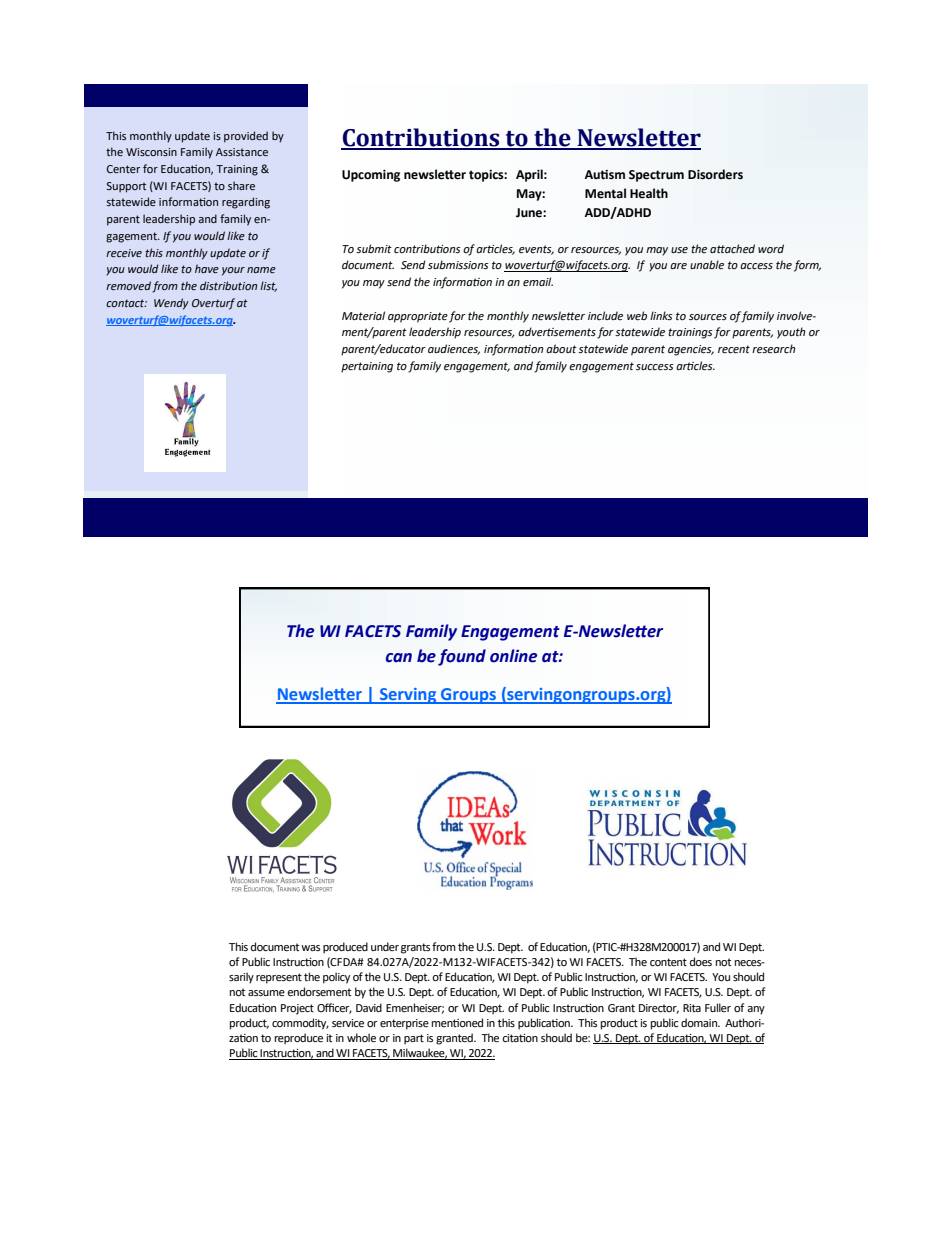 This image has height=1233, width=952. What do you see at coordinates (242, 152) in the image?
I see `Assistance` at bounding box center [242, 152].
